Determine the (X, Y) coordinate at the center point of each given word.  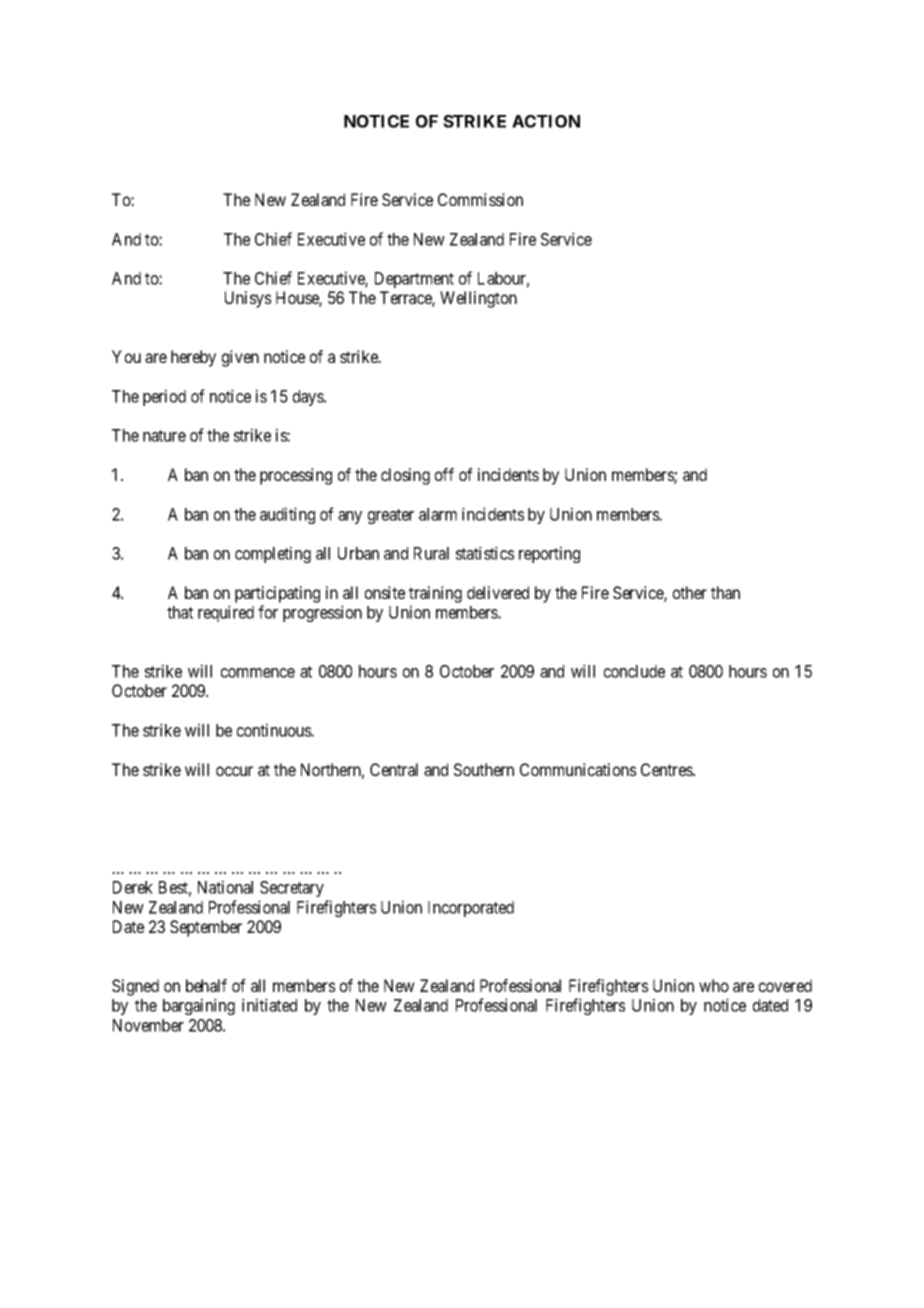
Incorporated (471, 909)
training (435, 594)
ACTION (546, 121)
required (226, 613)
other (690, 592)
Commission (480, 199)
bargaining (199, 1006)
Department (414, 280)
